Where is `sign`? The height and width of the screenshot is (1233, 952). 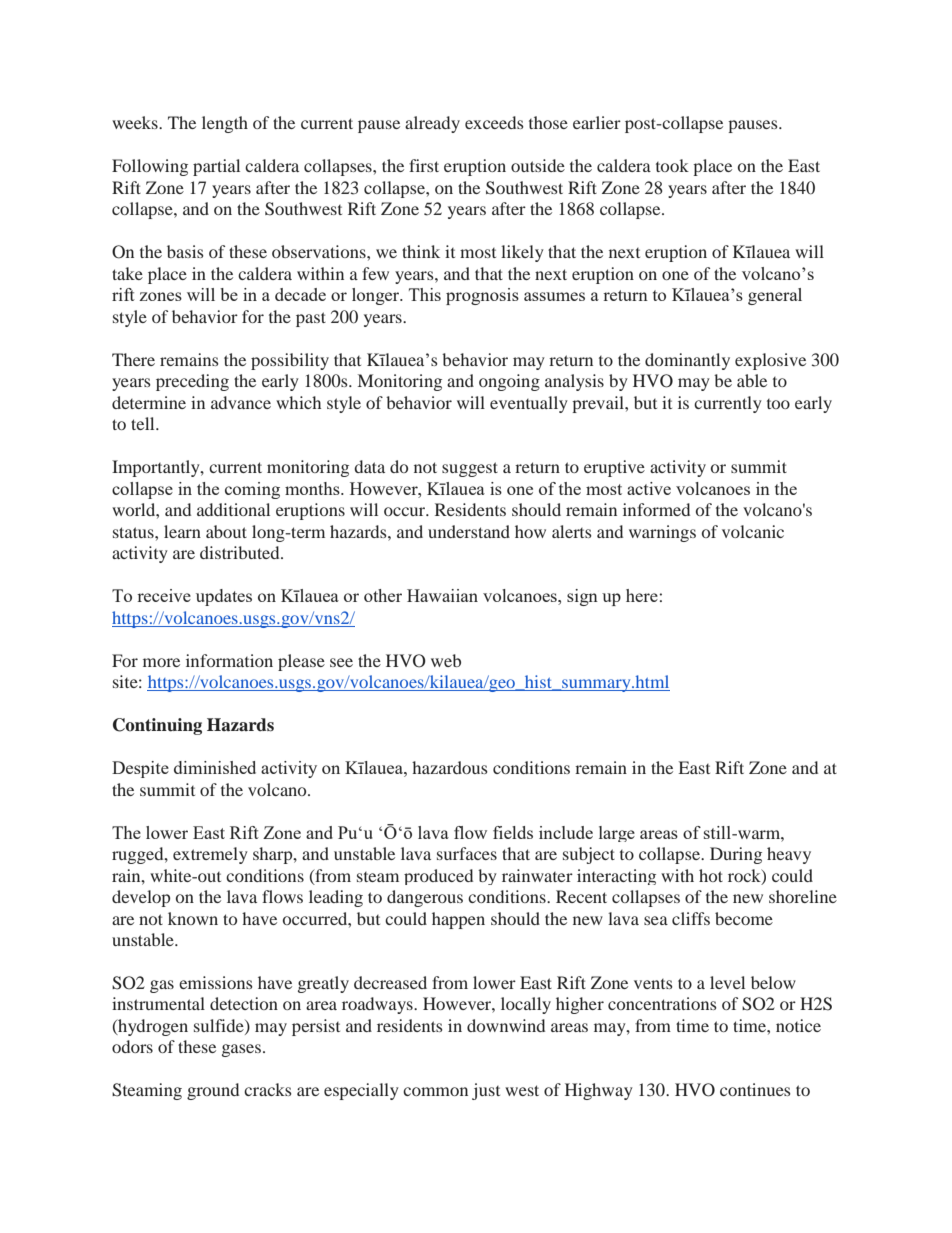
sign is located at coordinates (582, 597).
